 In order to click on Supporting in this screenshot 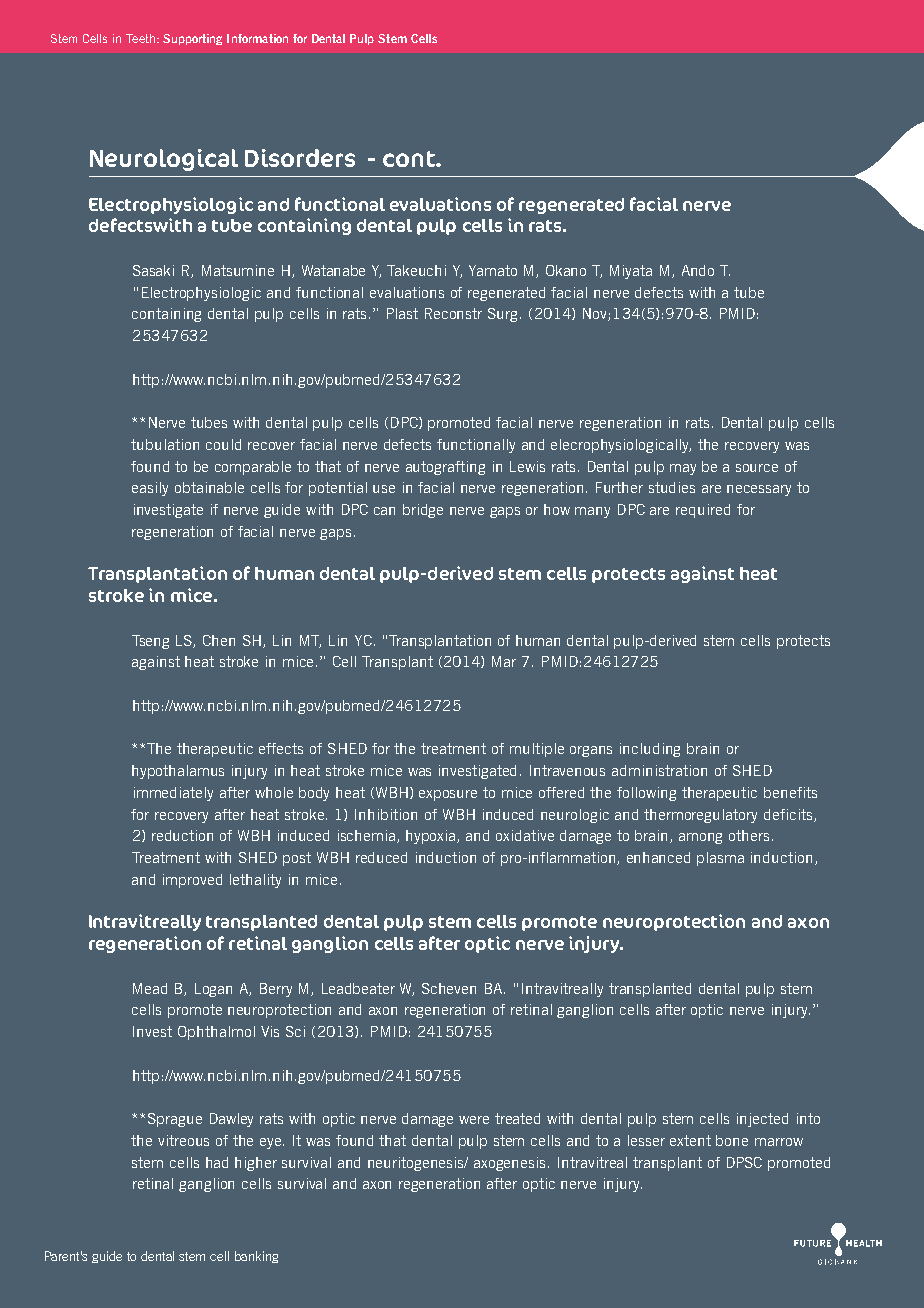, I will do `click(192, 39)`.
